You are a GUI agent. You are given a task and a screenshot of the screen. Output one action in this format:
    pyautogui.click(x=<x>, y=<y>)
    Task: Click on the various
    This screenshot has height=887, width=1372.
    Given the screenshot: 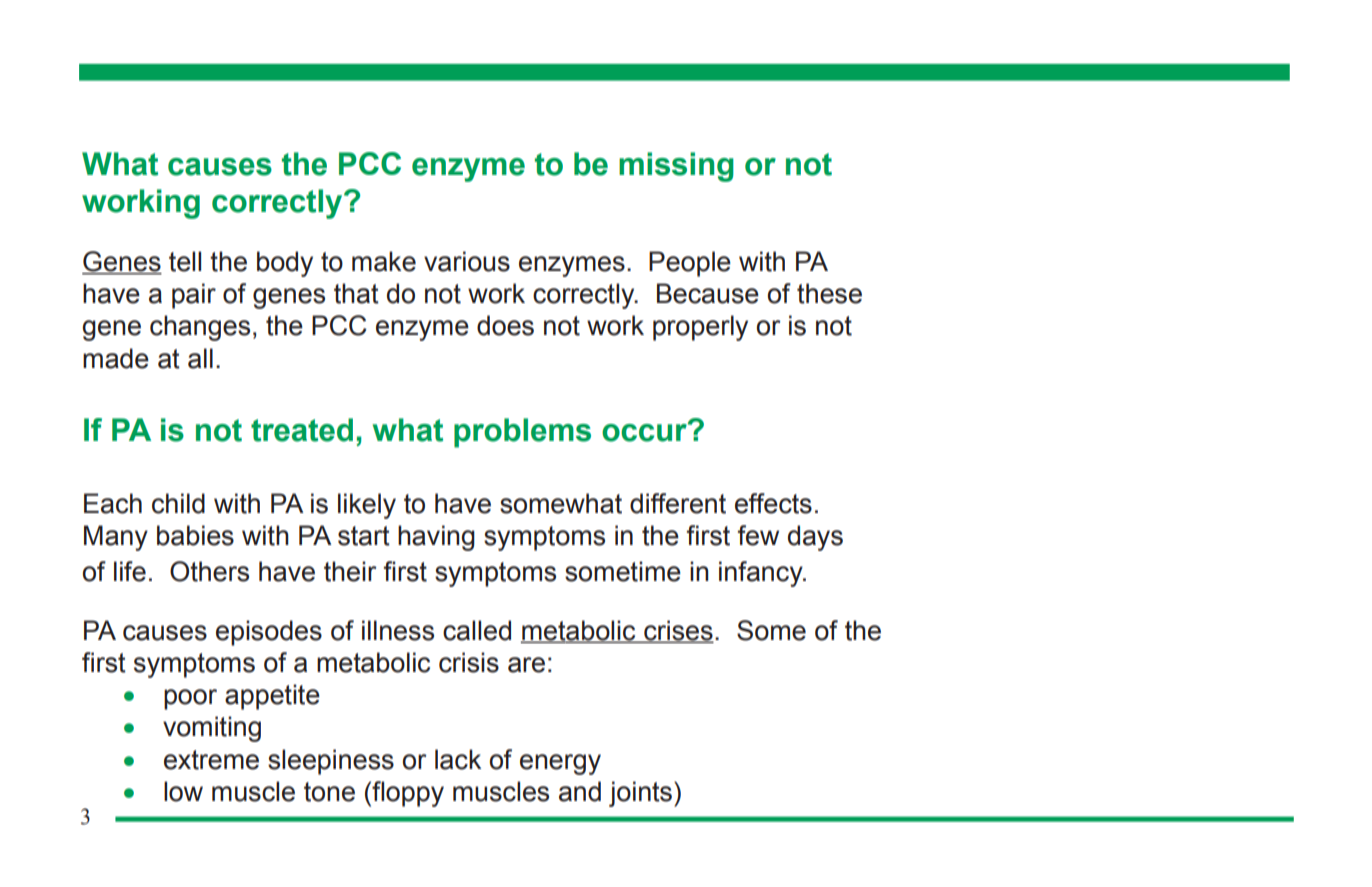 What is the action you would take?
    pyautogui.click(x=467, y=261)
